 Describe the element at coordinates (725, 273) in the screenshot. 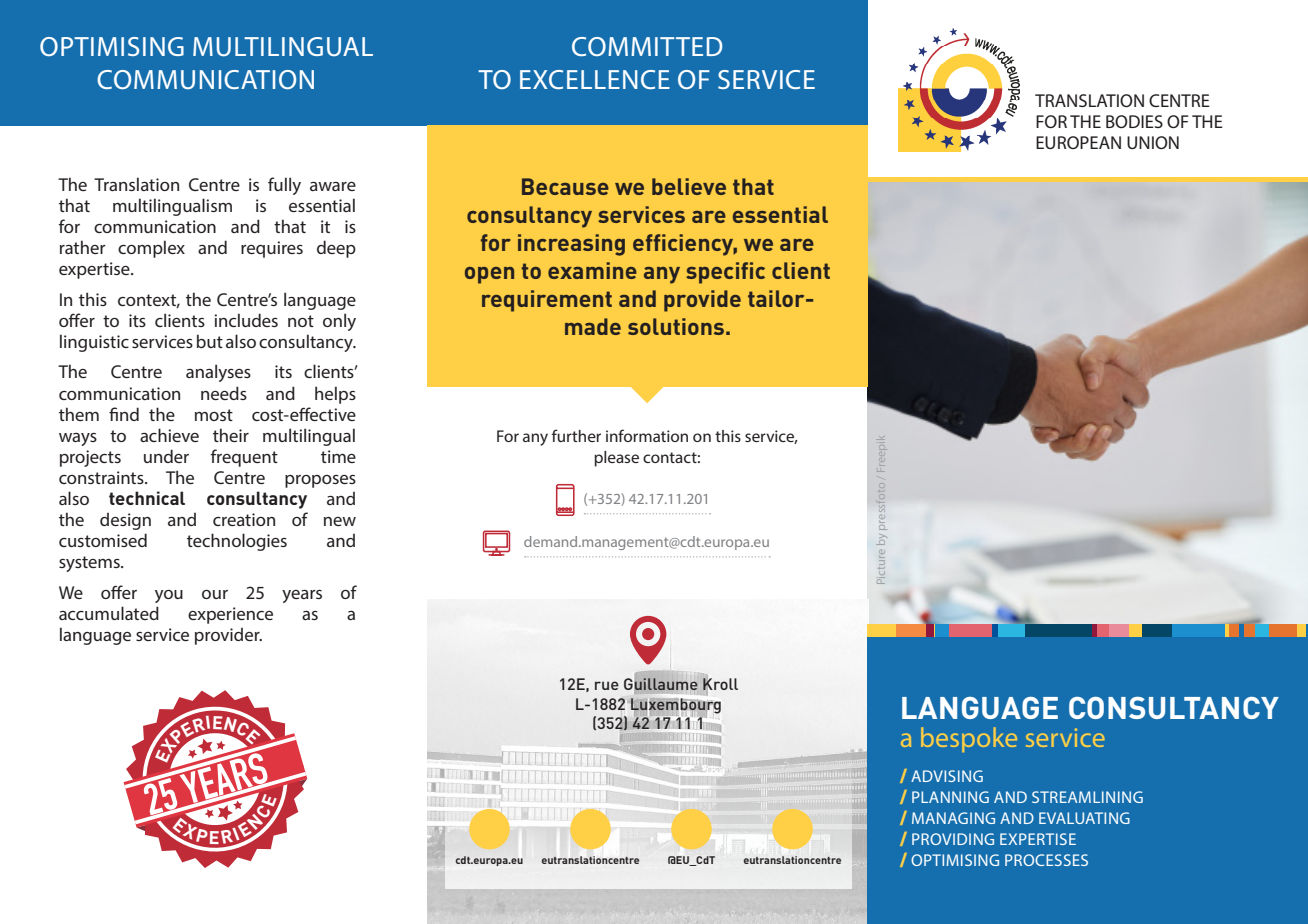

I see `specific` at that location.
